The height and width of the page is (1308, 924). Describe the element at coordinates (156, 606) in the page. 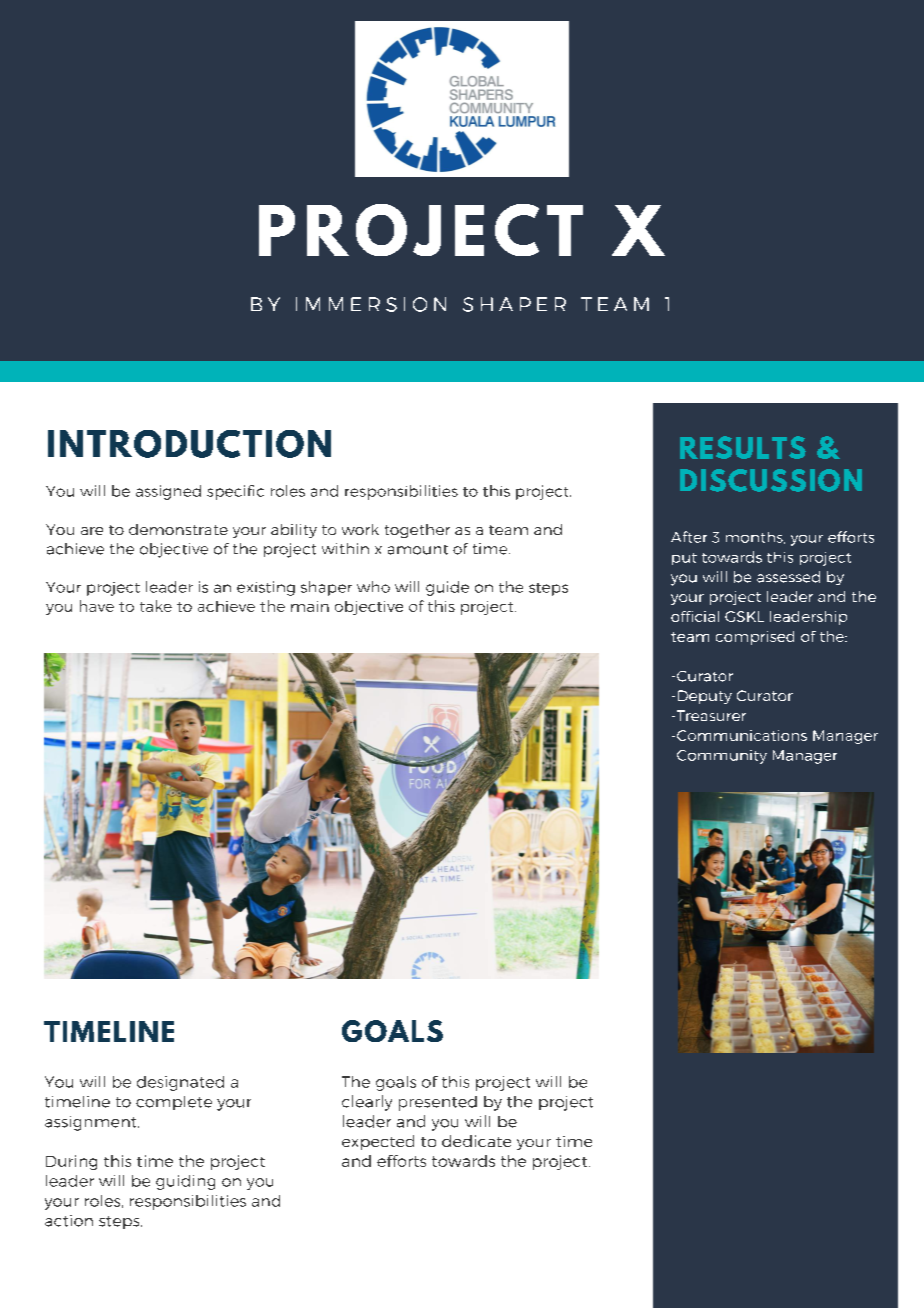

I see `take` at that location.
